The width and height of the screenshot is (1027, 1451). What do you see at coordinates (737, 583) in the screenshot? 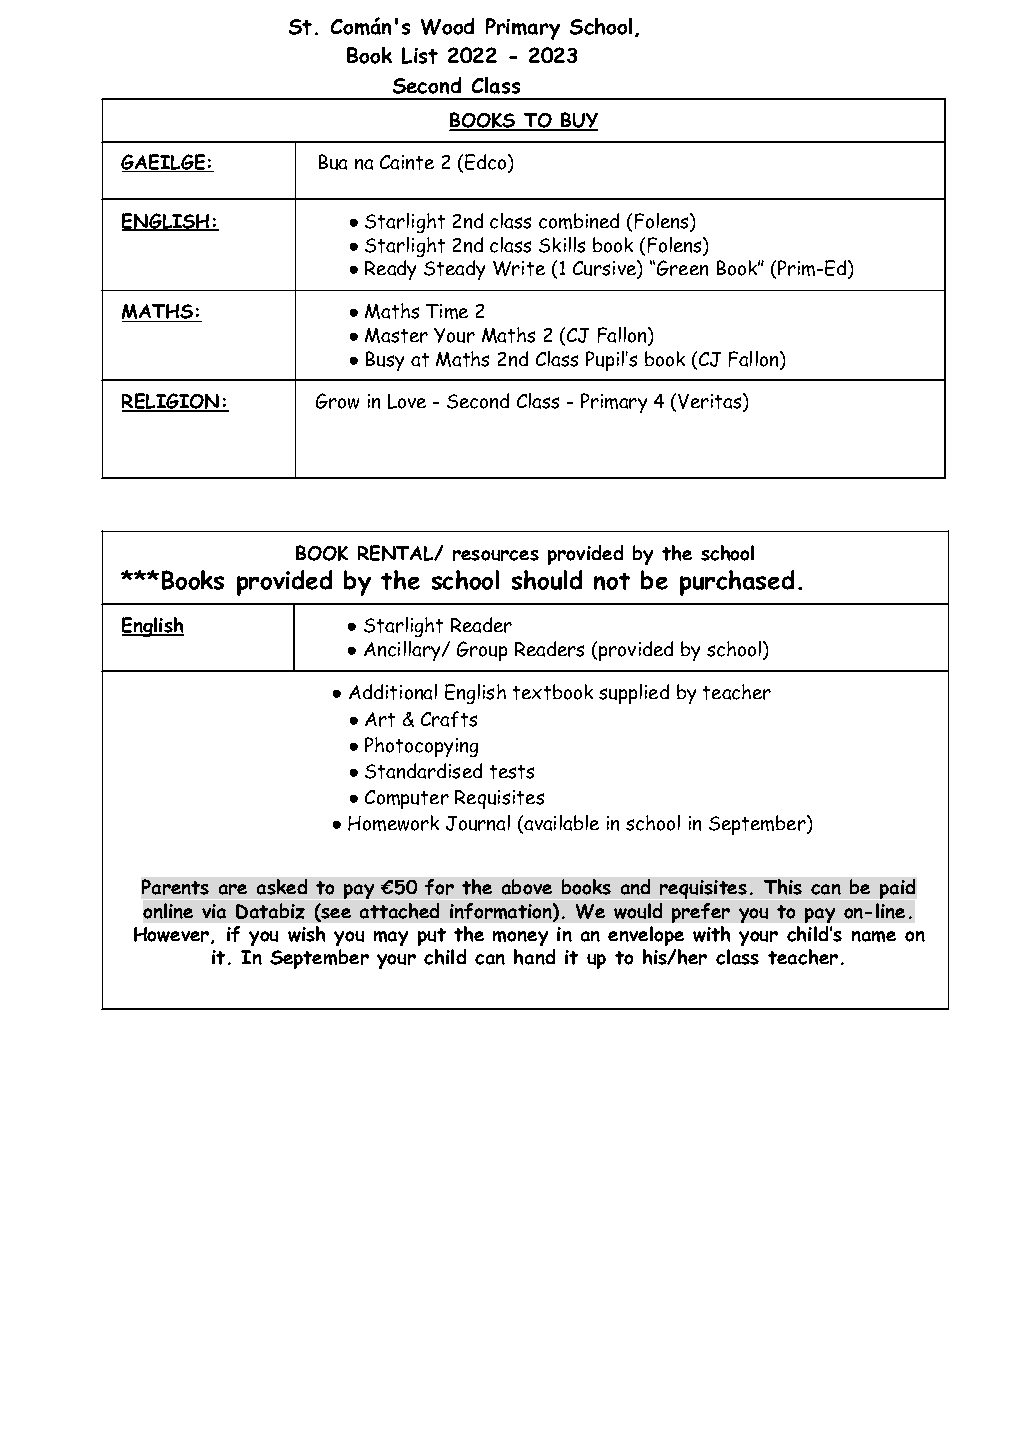
I see `purchased` at bounding box center [737, 583].
